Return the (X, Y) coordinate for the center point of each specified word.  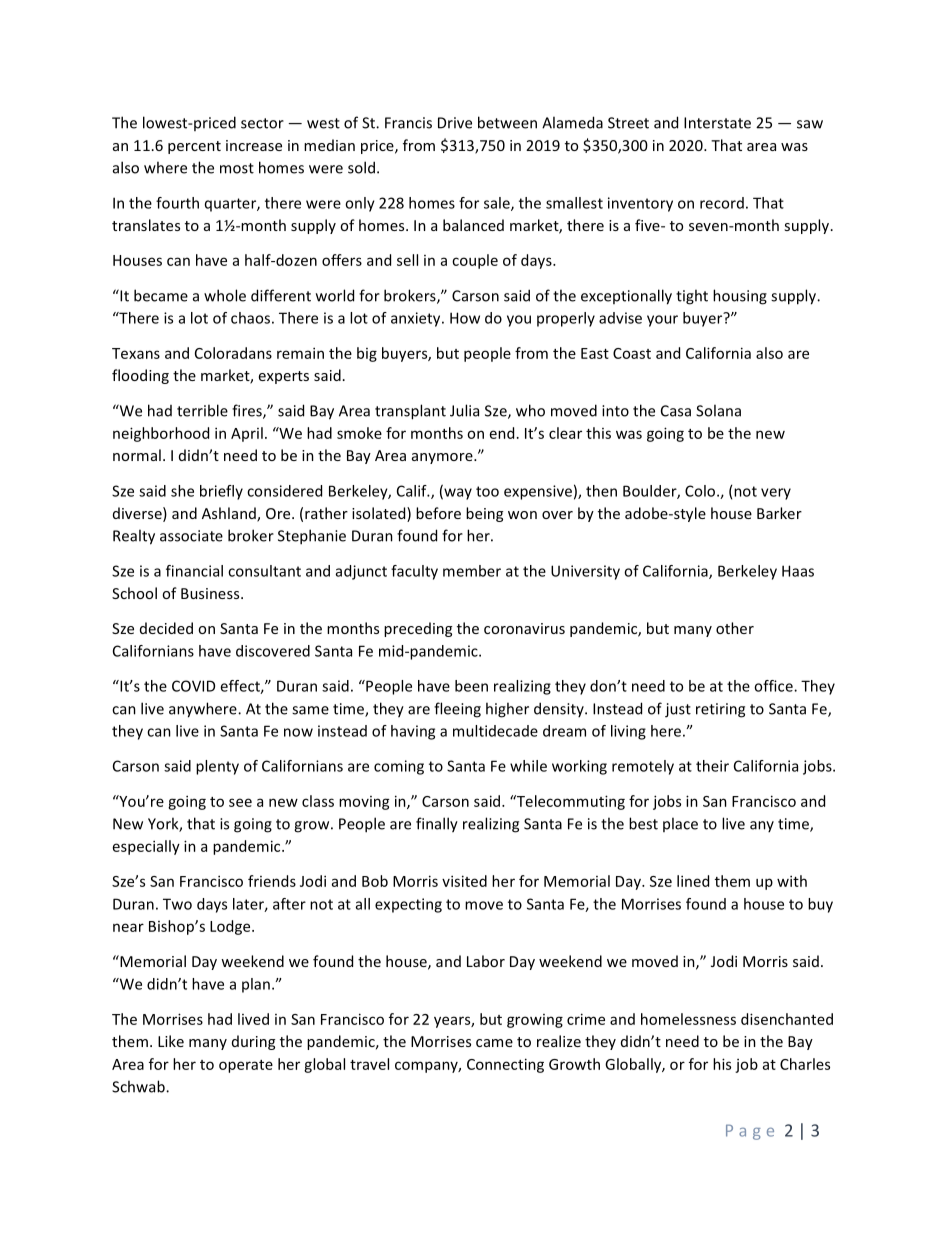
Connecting (505, 1065)
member (472, 571)
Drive (455, 123)
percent (194, 147)
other (735, 628)
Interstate (717, 123)
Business (211, 593)
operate (246, 1066)
